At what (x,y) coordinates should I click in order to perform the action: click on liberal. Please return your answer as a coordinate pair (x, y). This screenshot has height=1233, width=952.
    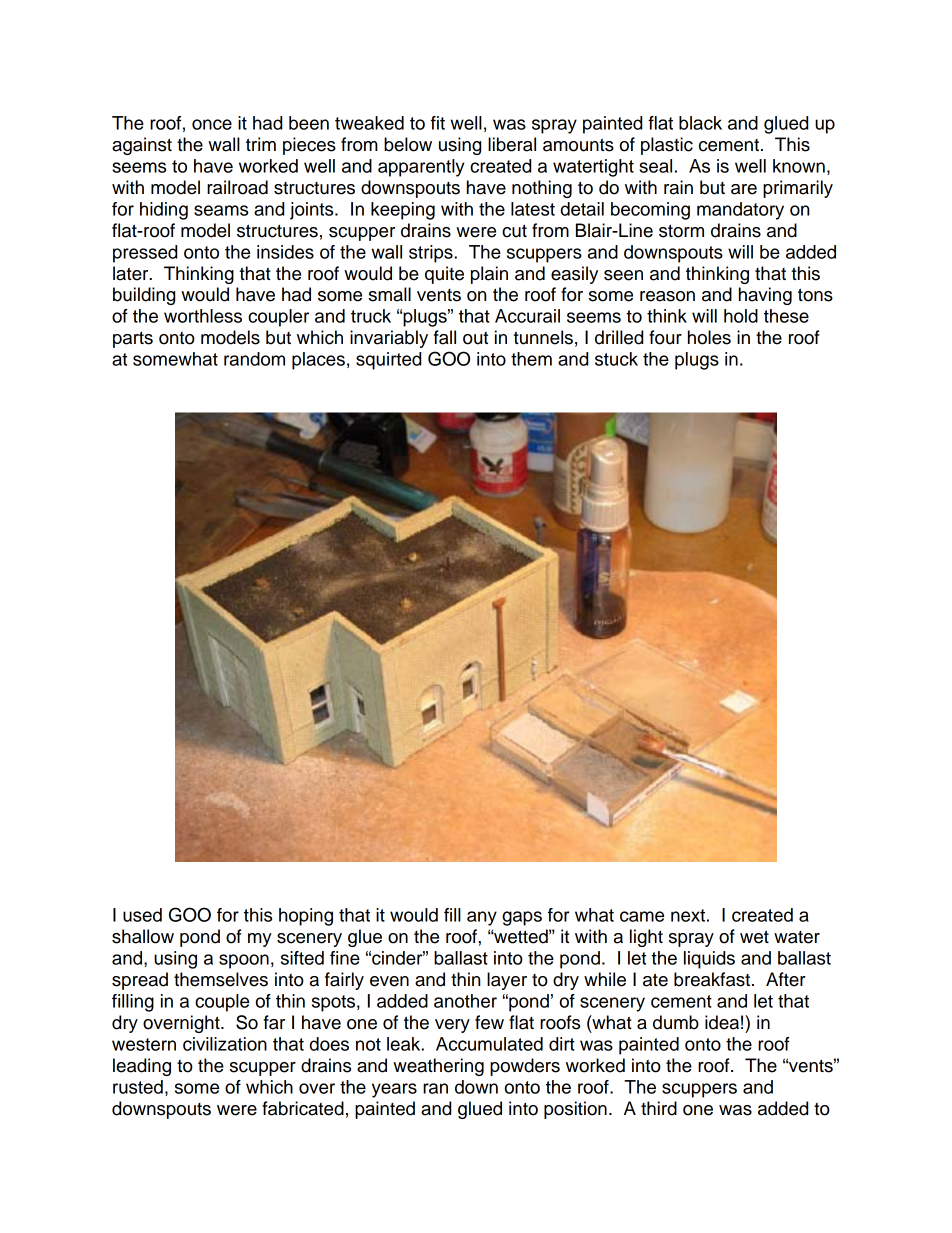
    Looking at the image, I should click on (512, 144).
